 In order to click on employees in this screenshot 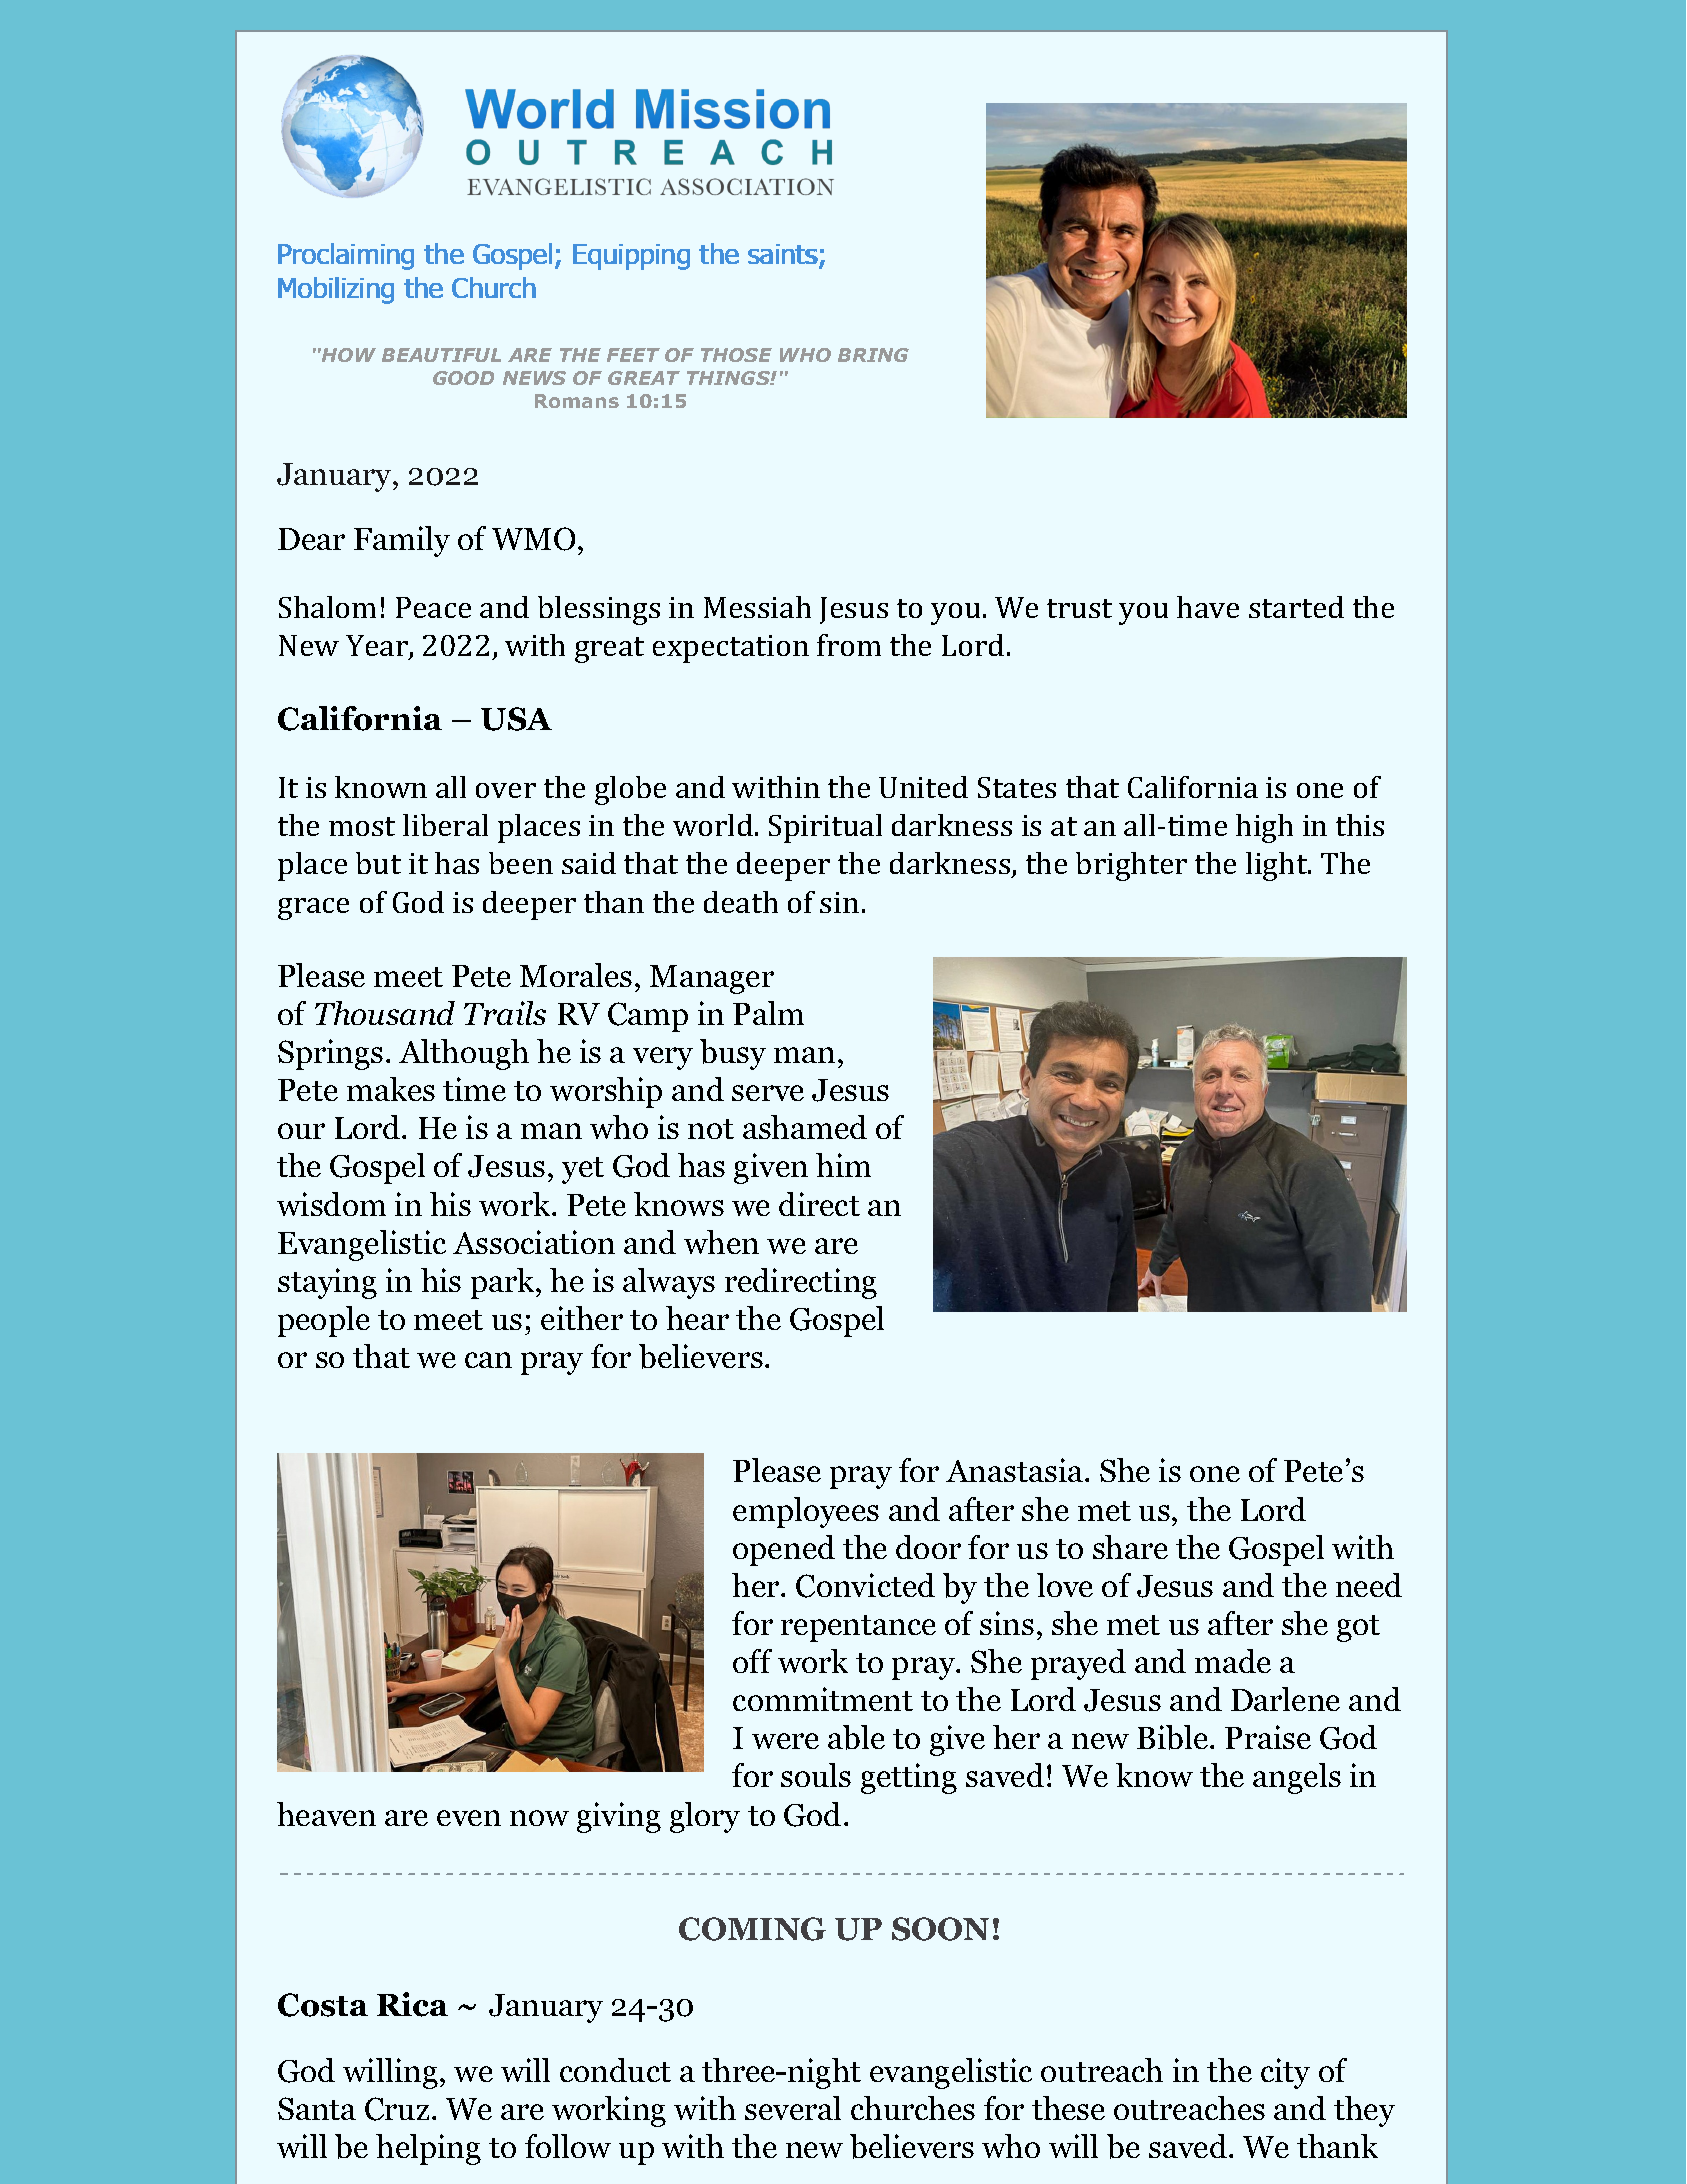, I will do `click(806, 1512)`.
